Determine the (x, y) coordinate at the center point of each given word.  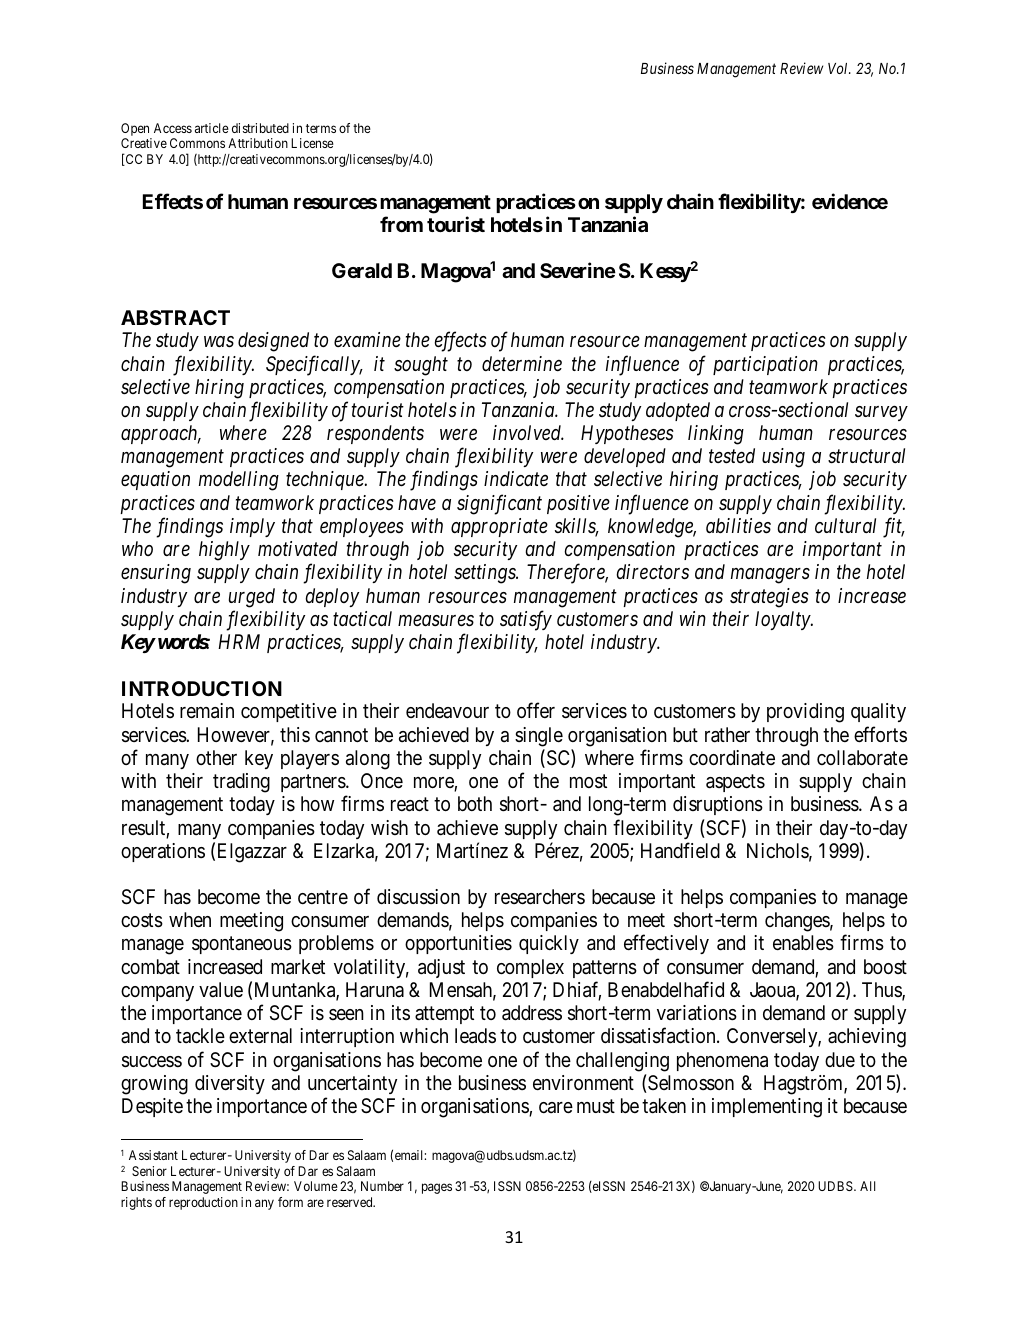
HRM (239, 641)
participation (765, 365)
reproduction (203, 1203)
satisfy (526, 620)
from (401, 224)
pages (437, 1188)
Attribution (258, 143)
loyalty (783, 620)
